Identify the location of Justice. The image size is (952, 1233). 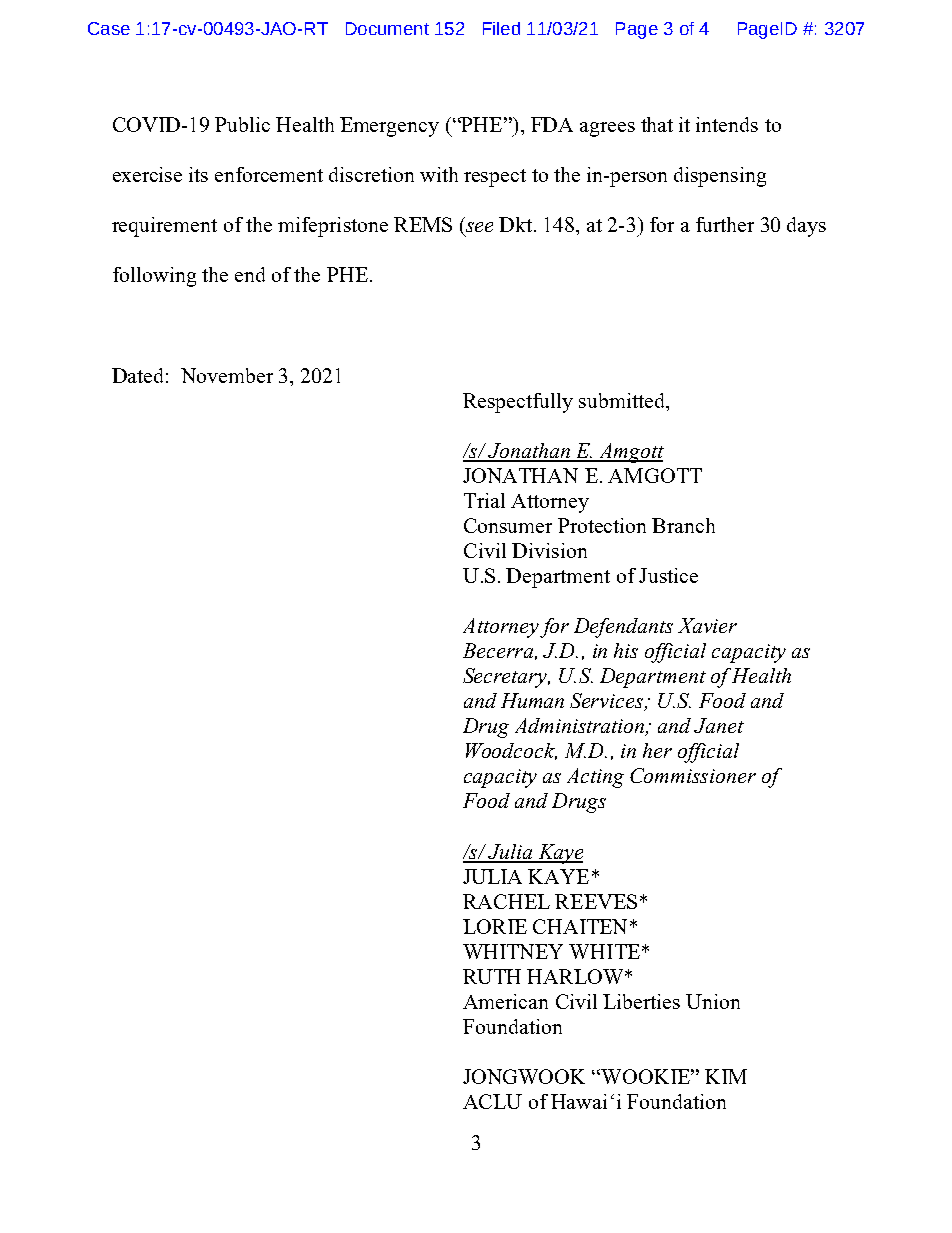
(668, 575).
